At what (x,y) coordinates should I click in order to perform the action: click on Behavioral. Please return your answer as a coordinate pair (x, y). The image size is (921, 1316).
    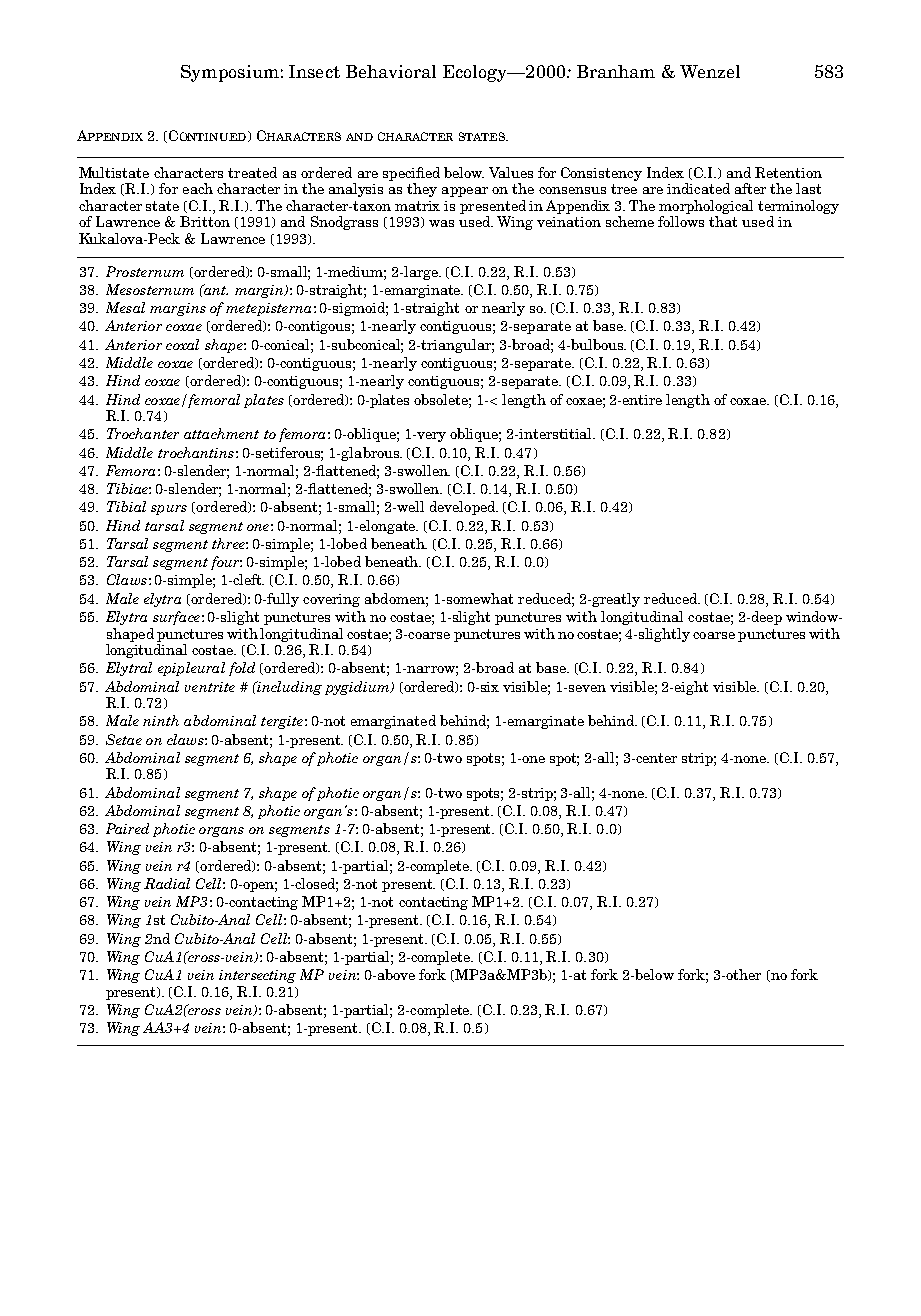
    Looking at the image, I should click on (391, 71).
